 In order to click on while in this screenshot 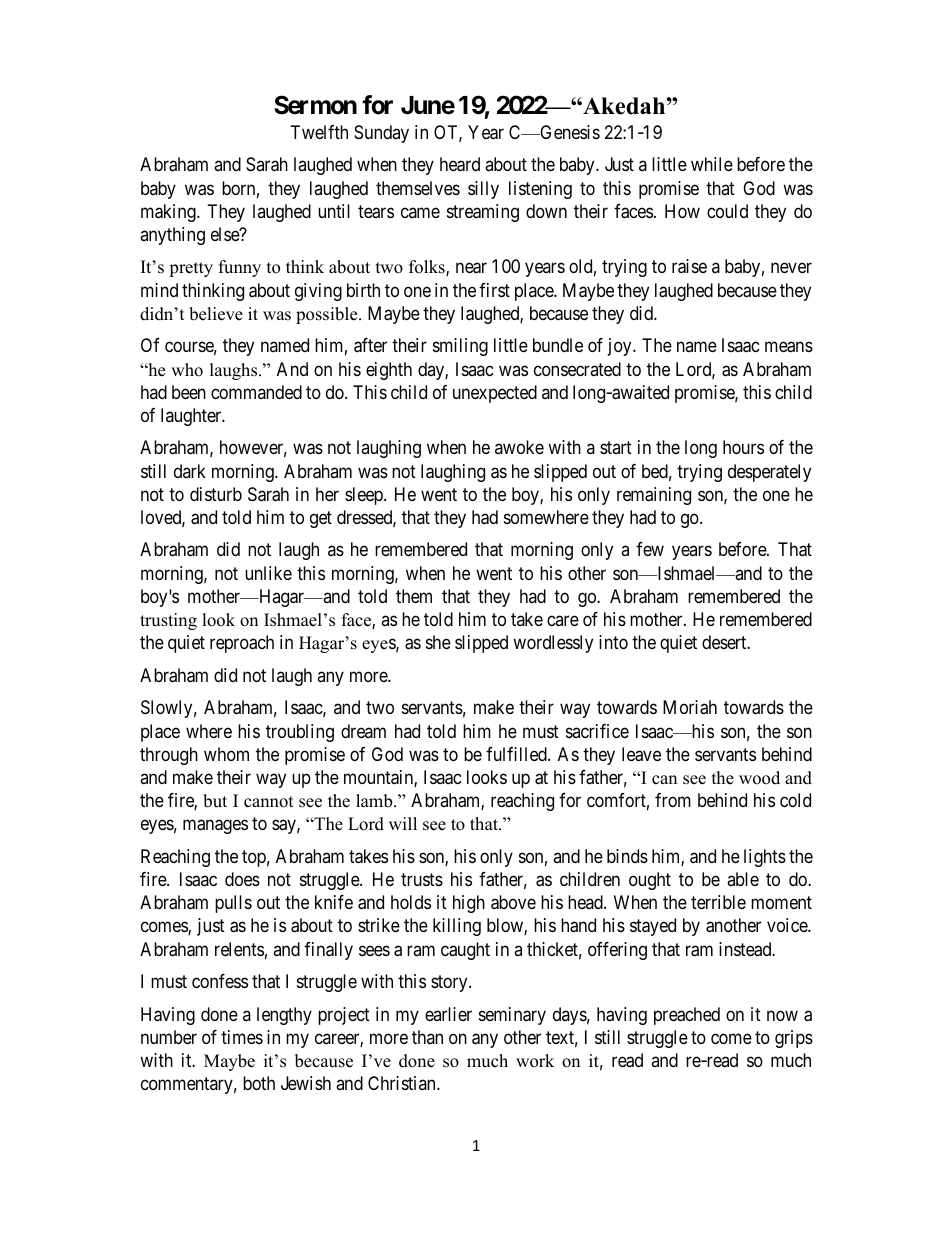, I will do `click(712, 164)`.
